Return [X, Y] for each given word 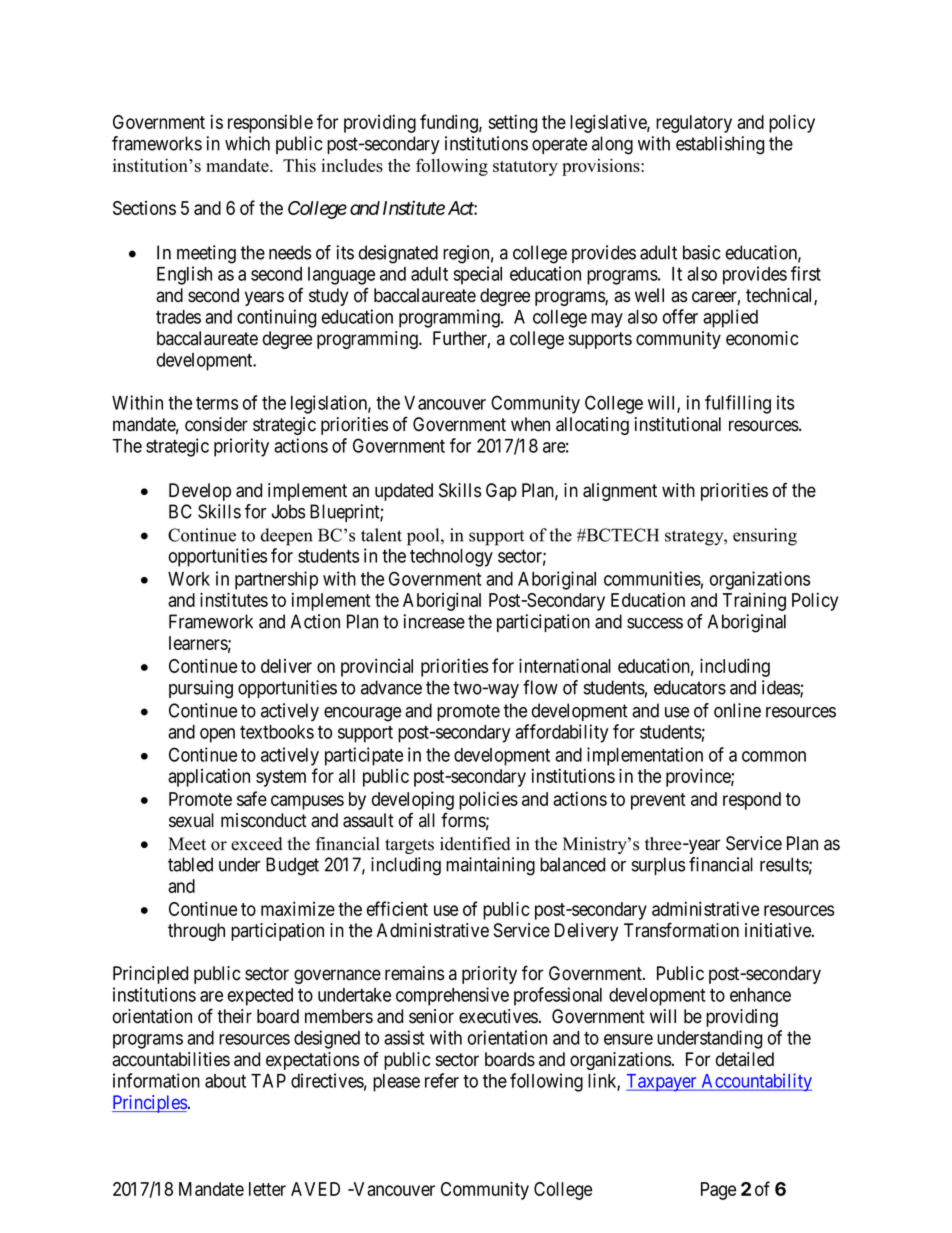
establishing [720, 145]
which [247, 143]
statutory [525, 168]
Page [718, 1191]
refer [442, 1080]
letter [267, 1189]
